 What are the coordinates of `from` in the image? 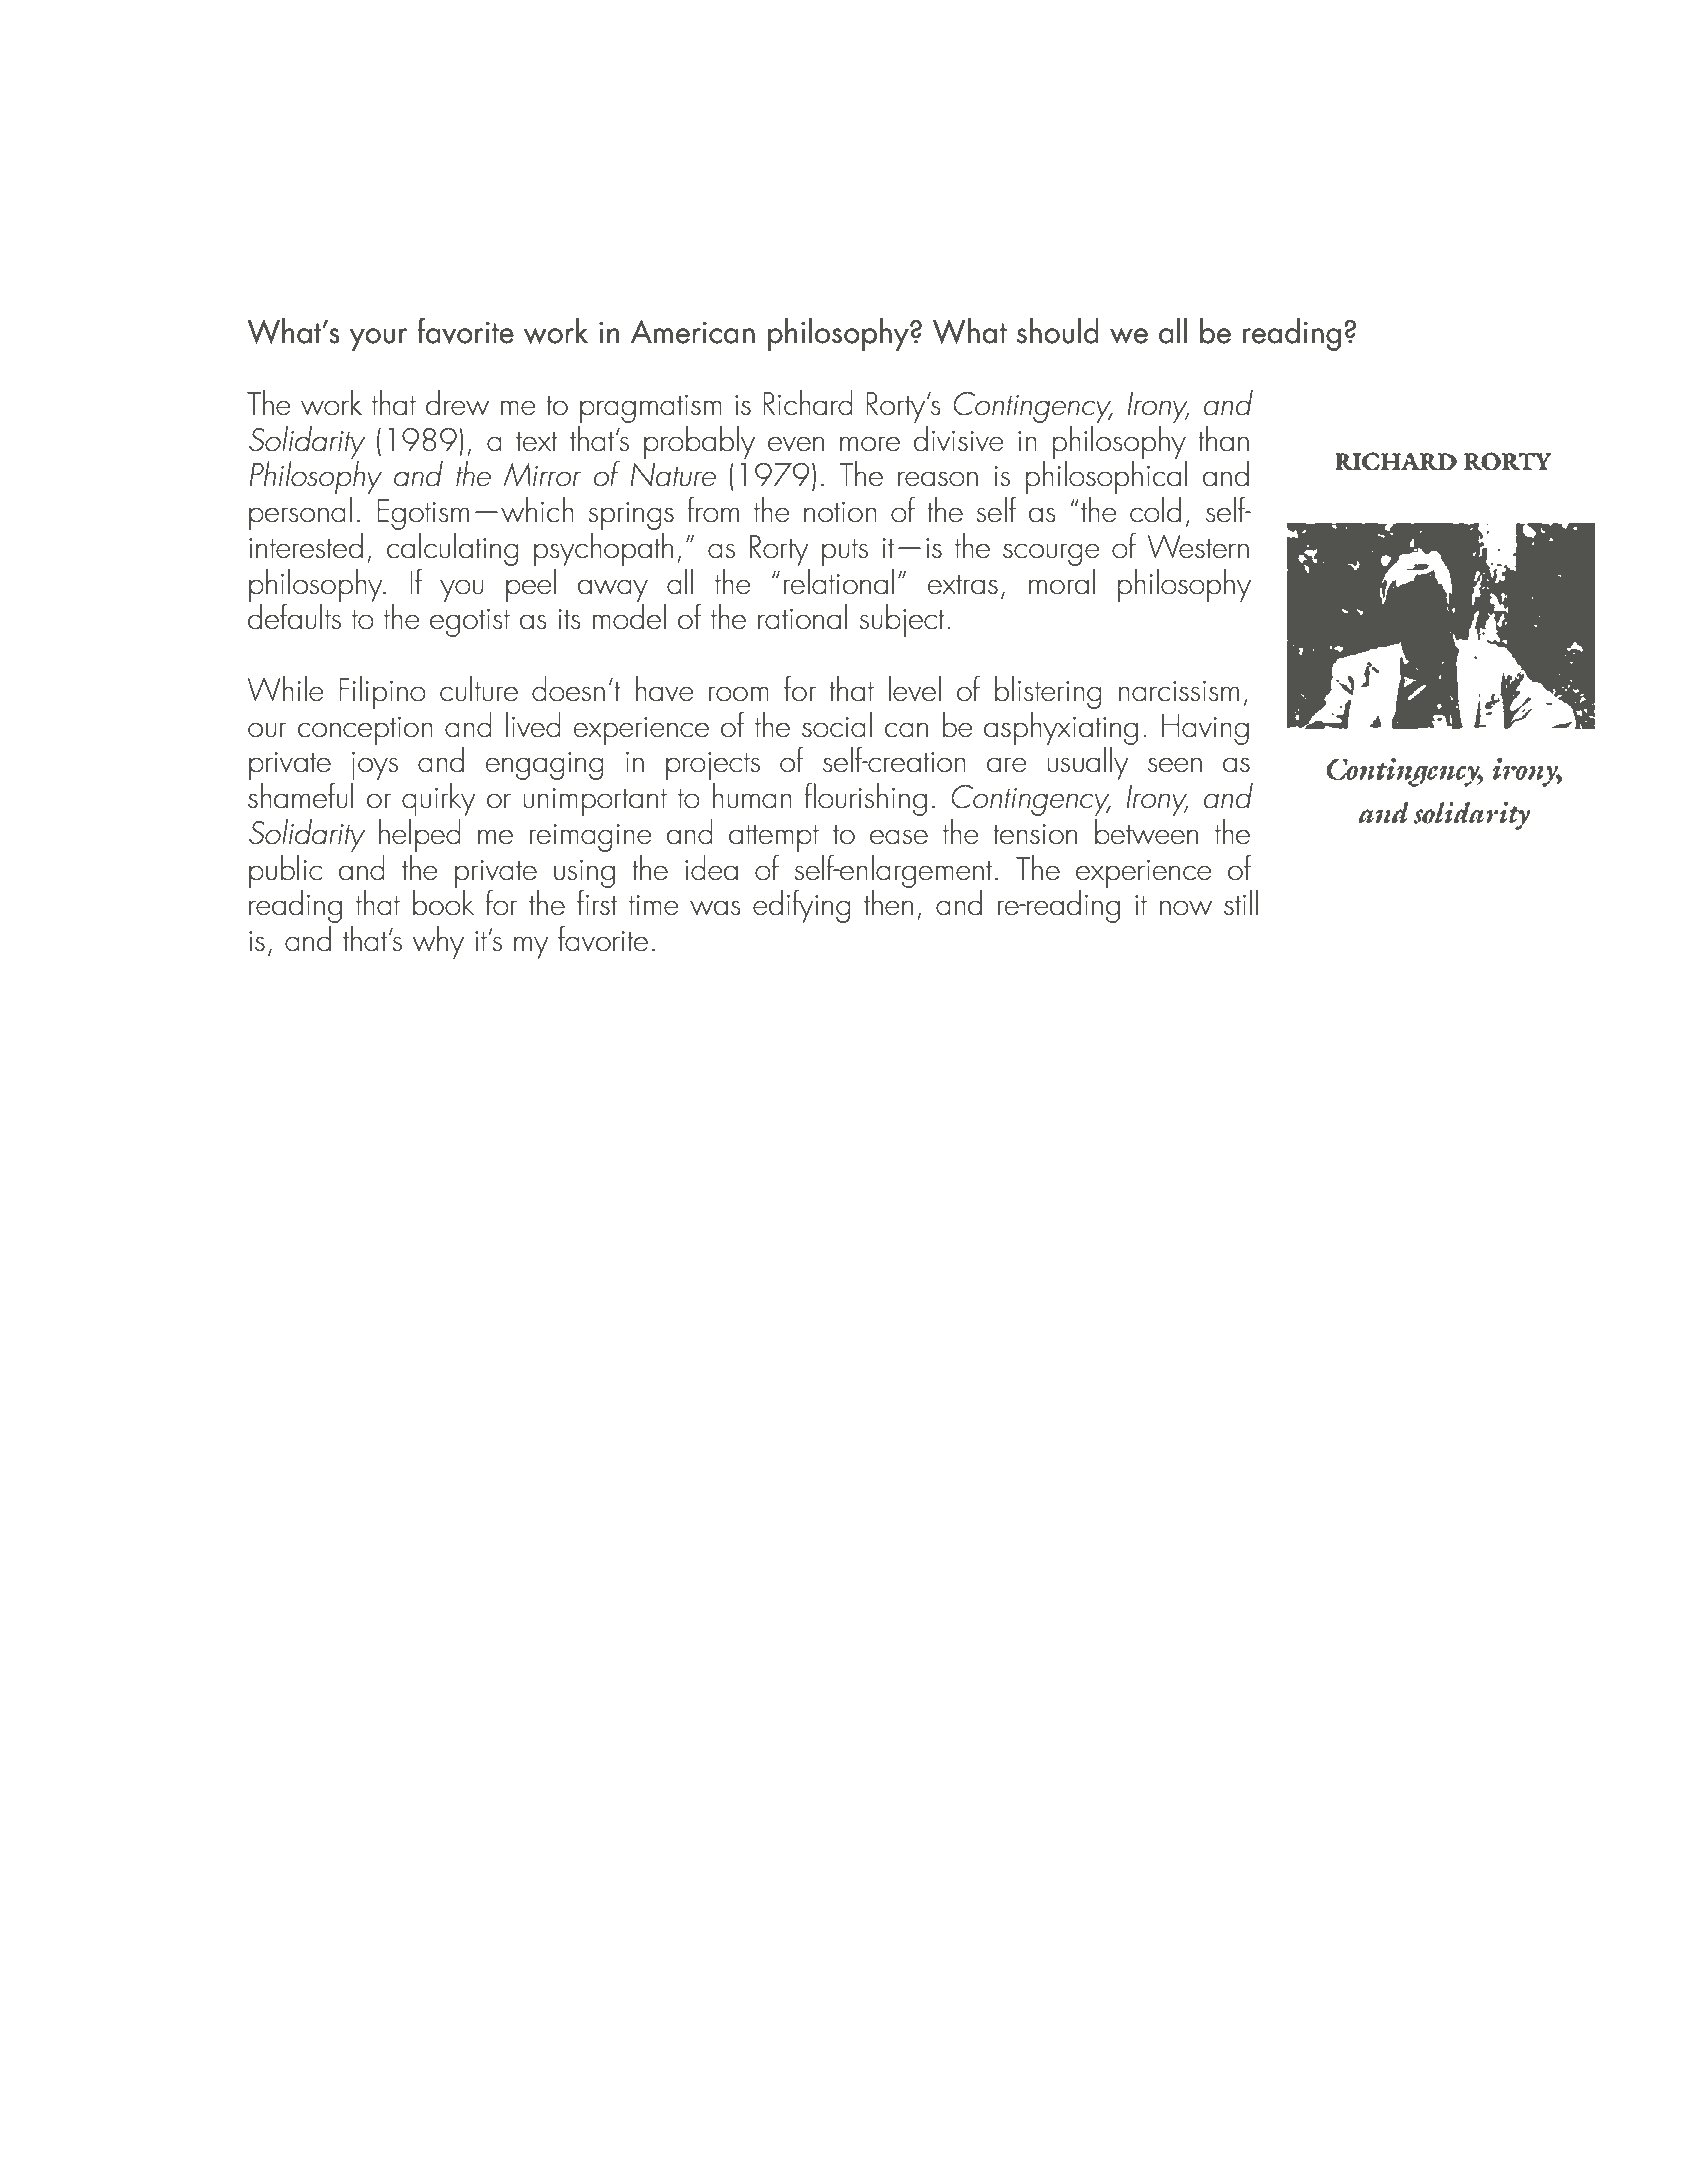 It's located at (713, 509).
